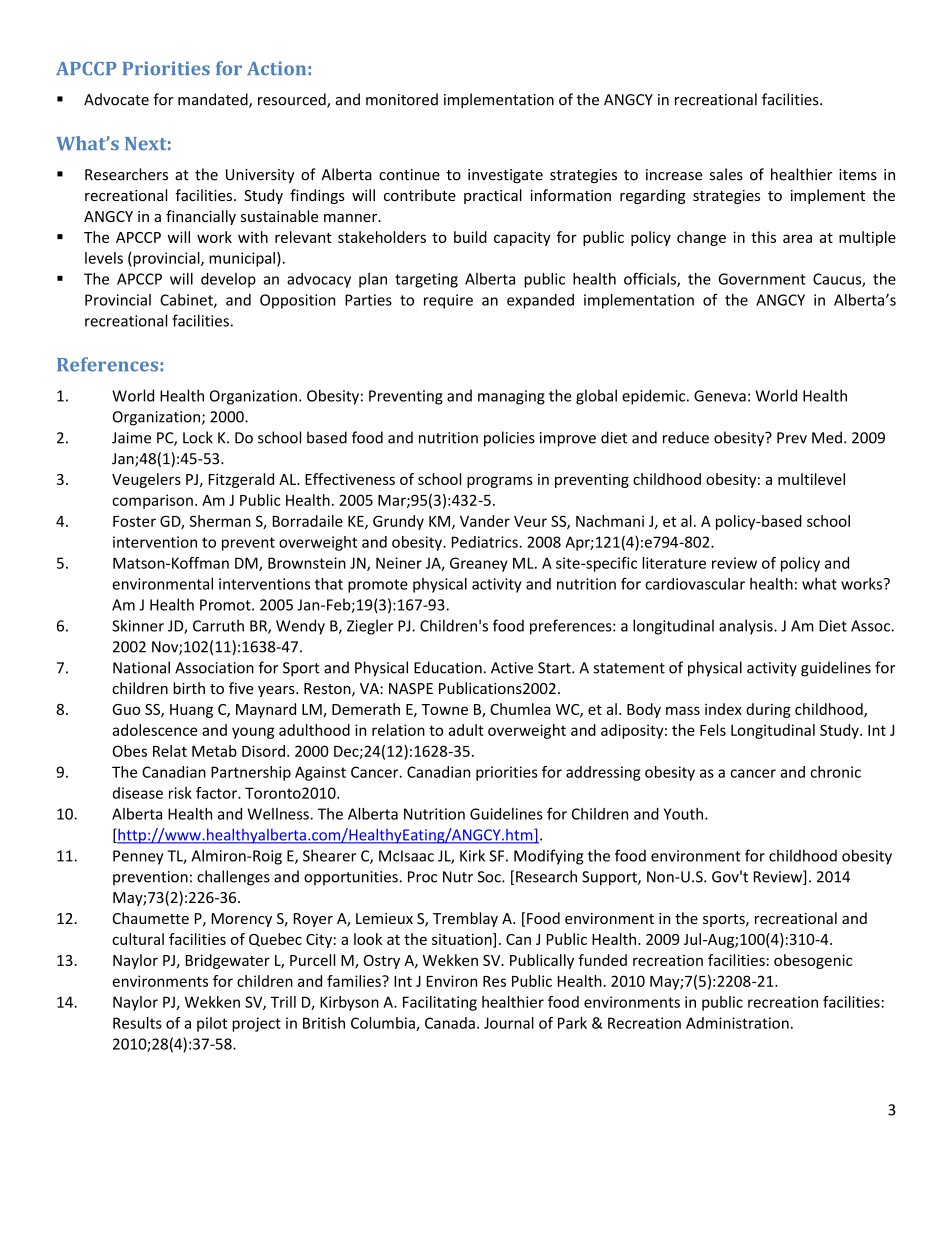  What do you see at coordinates (214, 100) in the page?
I see `mandated` at bounding box center [214, 100].
